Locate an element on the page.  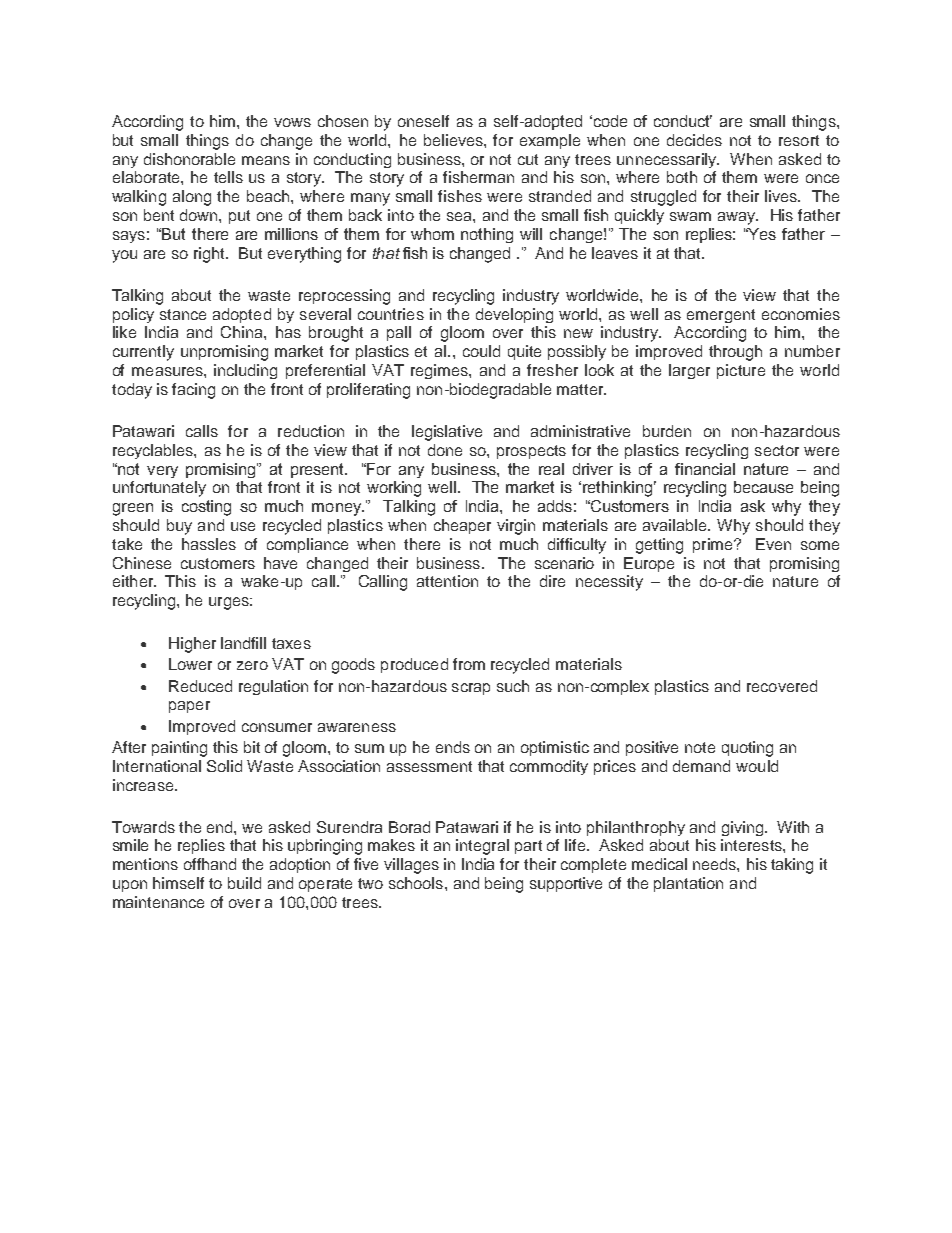
offhand is located at coordinates (210, 864).
